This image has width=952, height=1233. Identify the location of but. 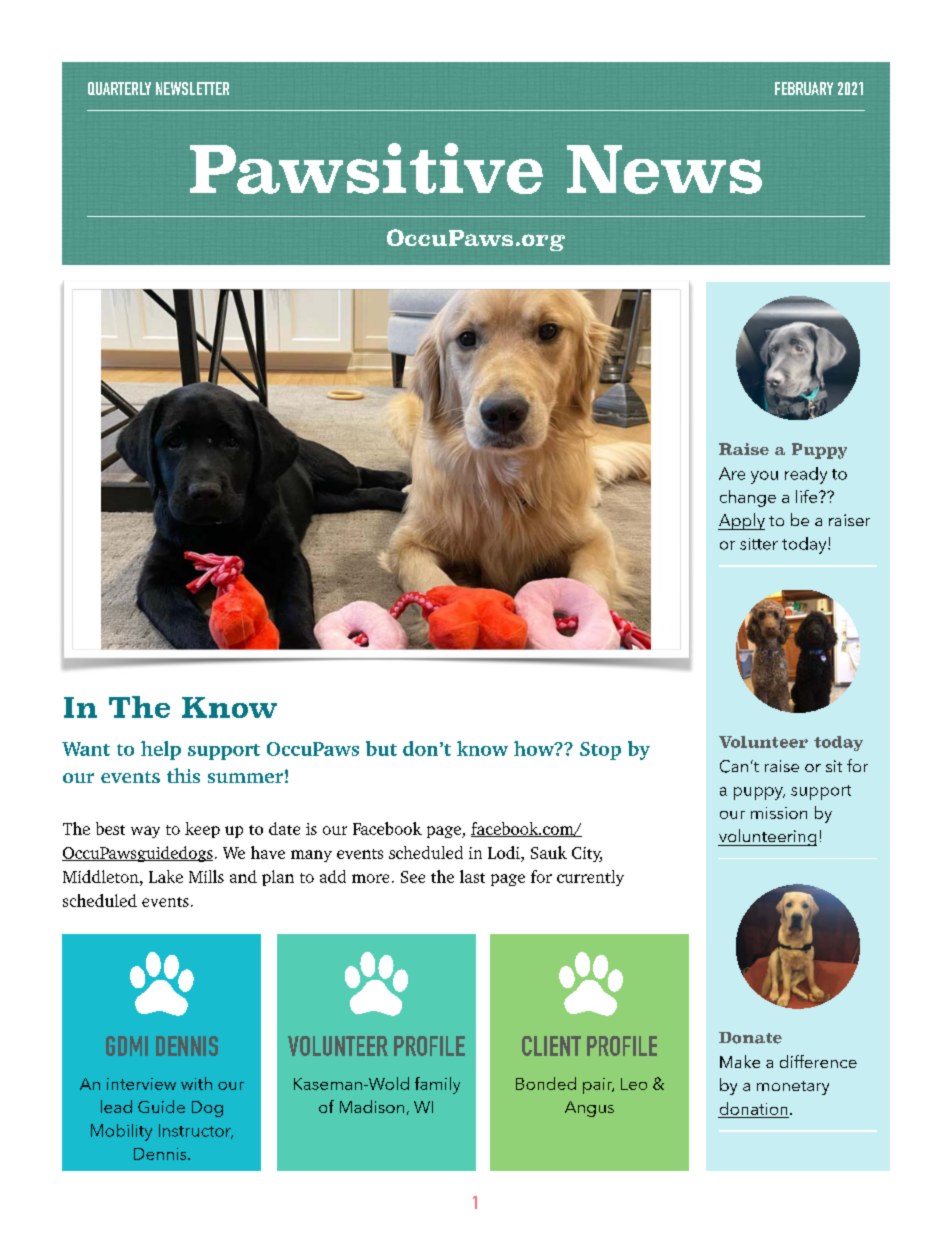
(381, 748).
